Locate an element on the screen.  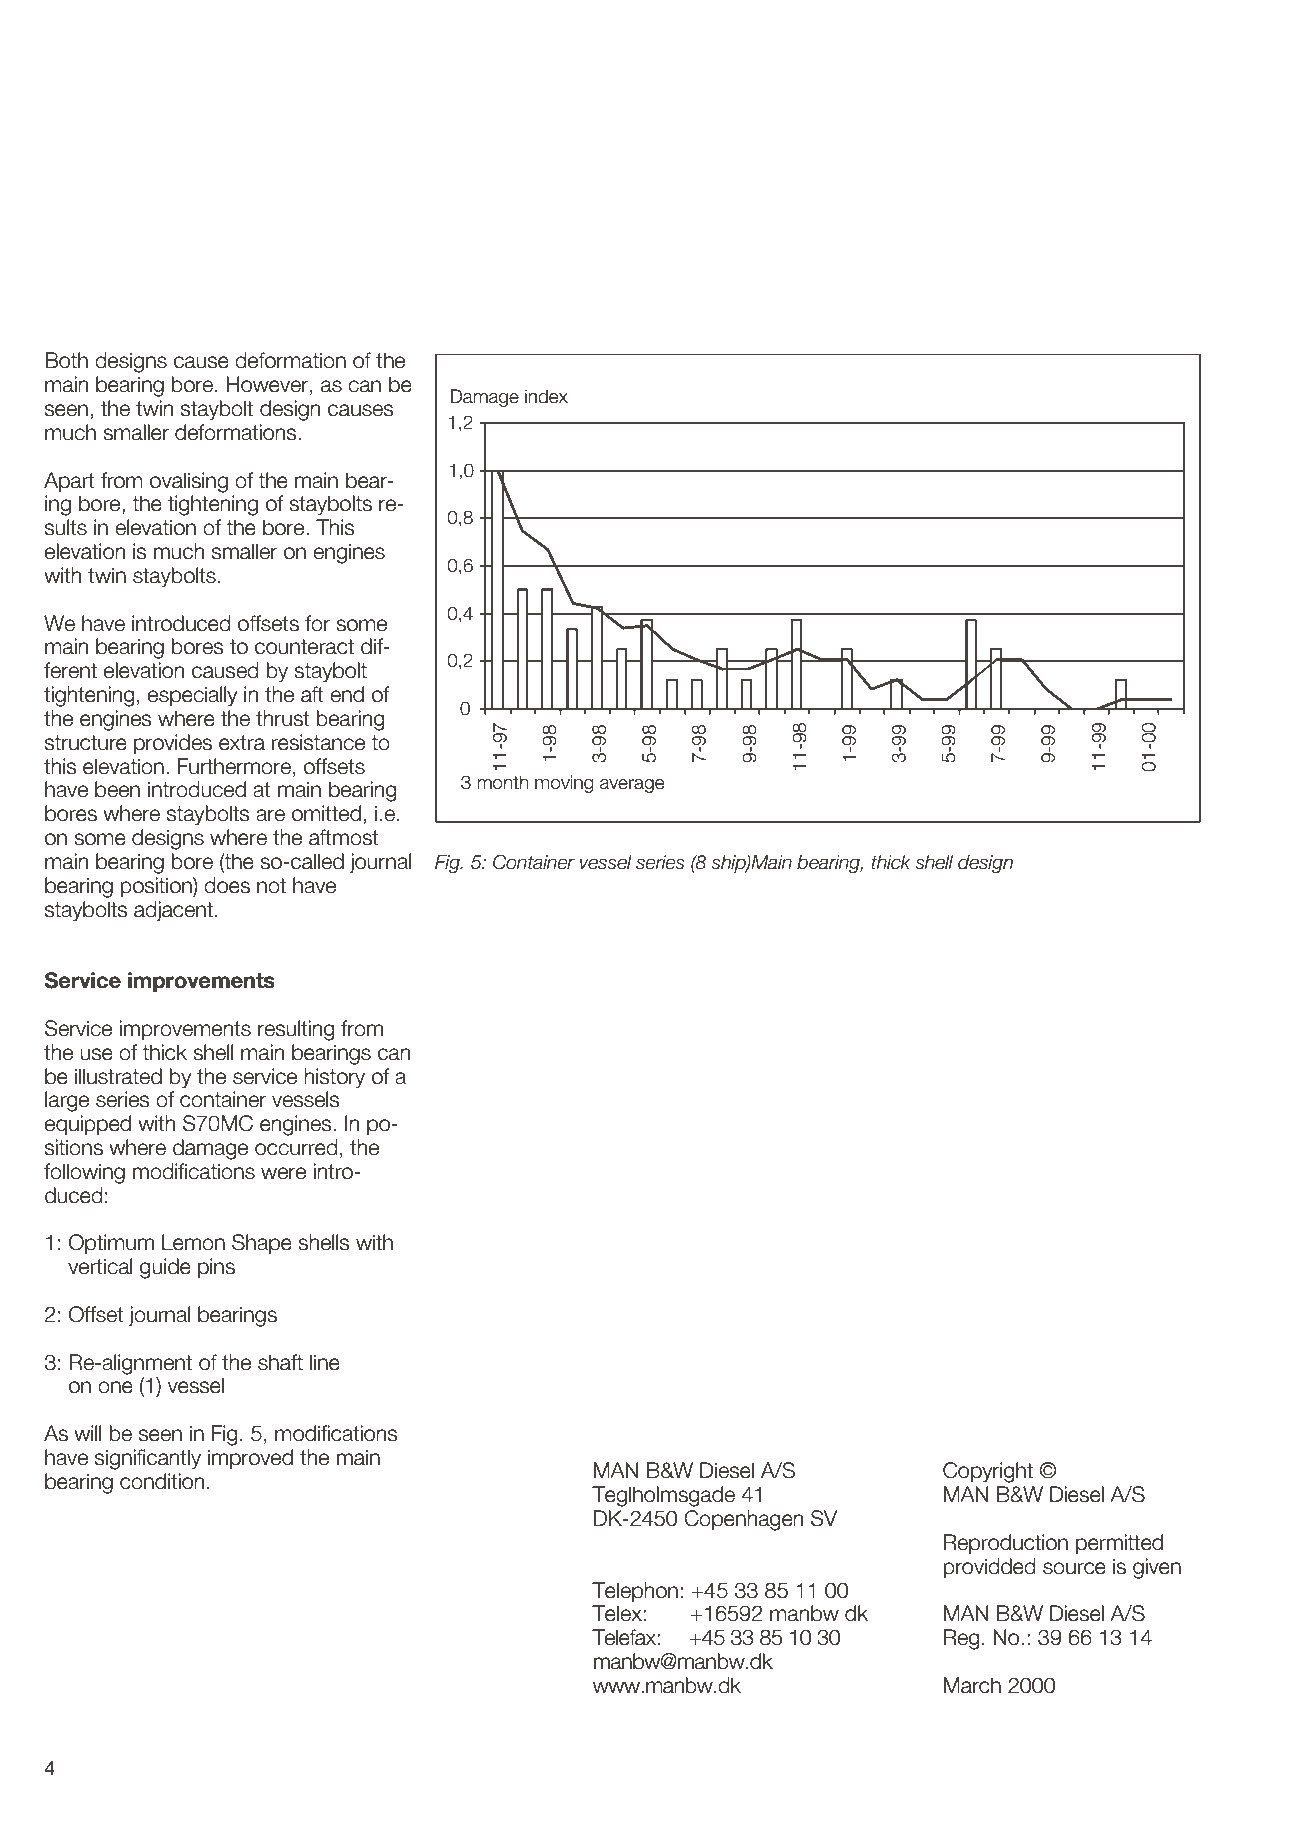
Copenhagen is located at coordinates (743, 1520).
